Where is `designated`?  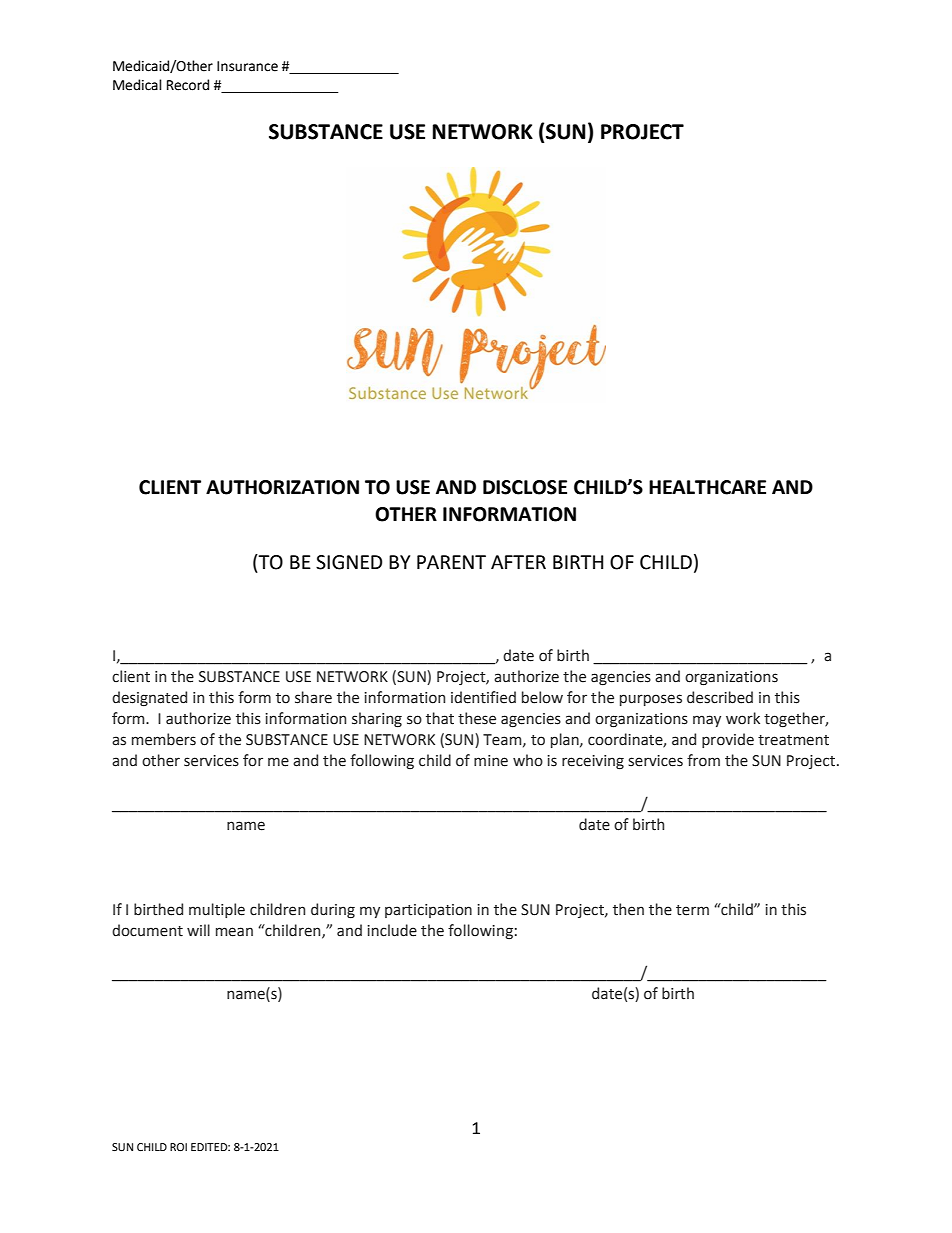 designated is located at coordinates (149, 699).
